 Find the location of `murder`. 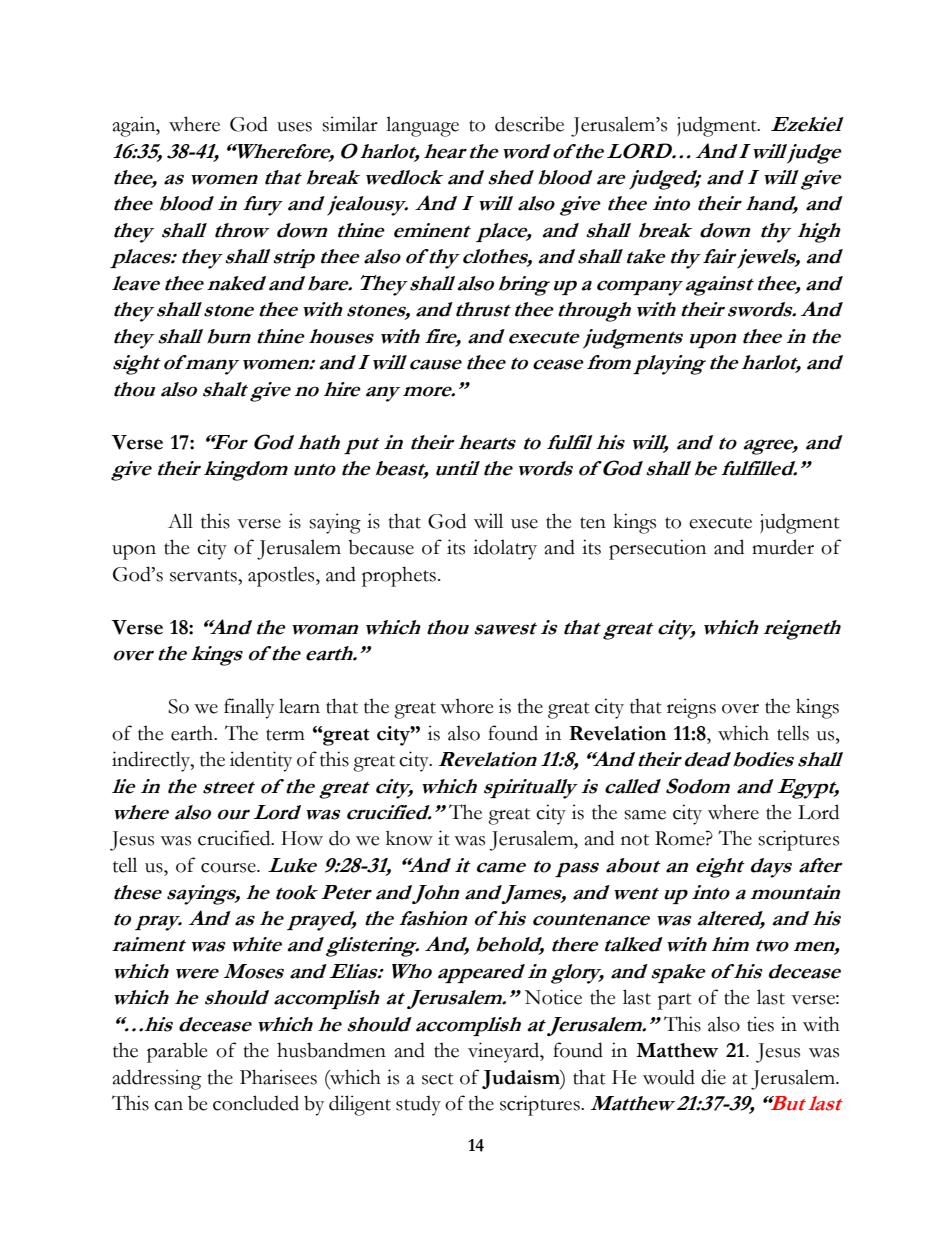

murder is located at coordinates (783, 547).
